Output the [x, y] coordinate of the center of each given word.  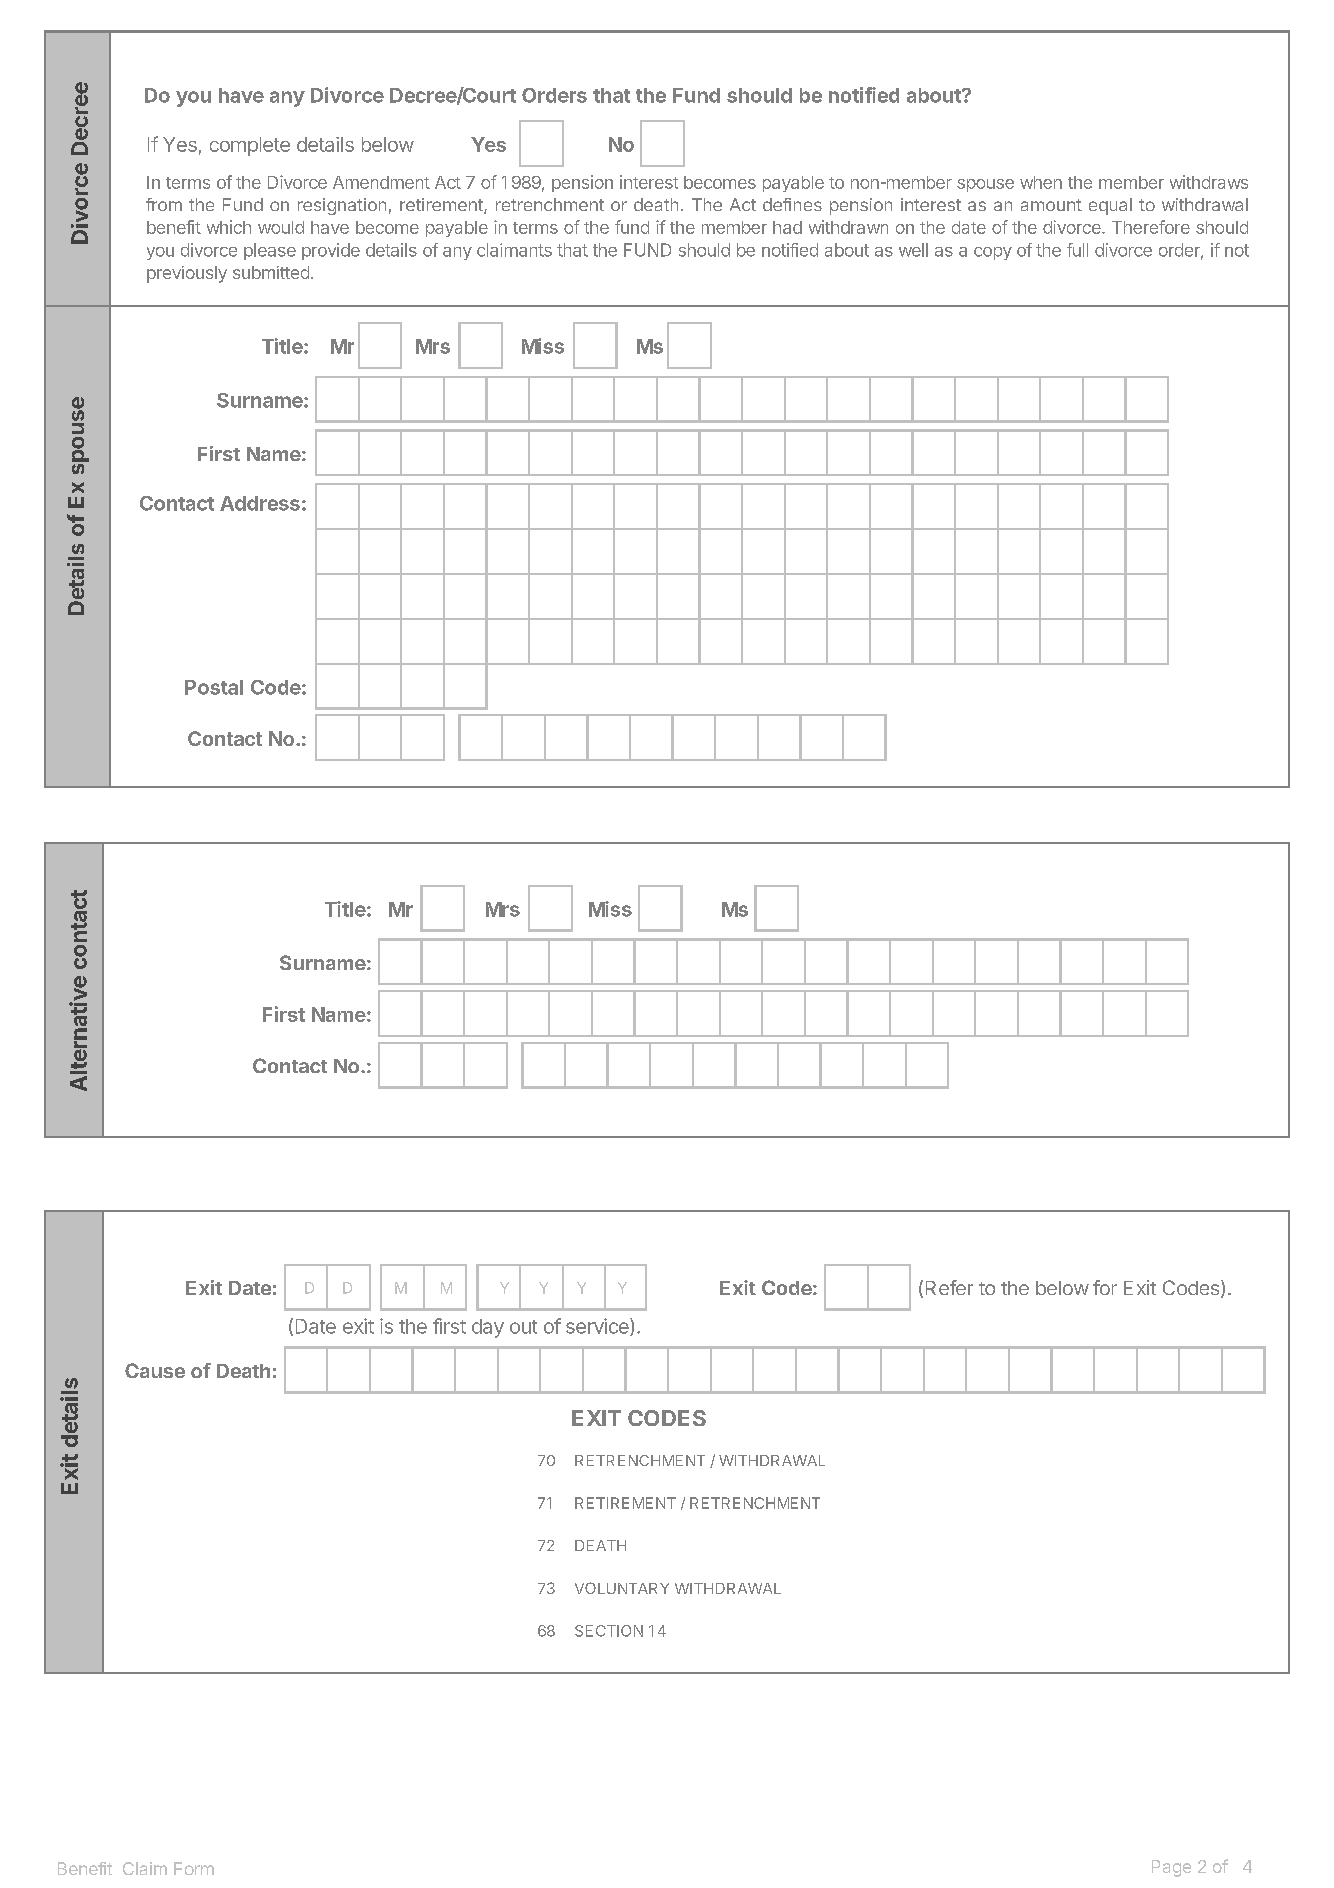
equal [1110, 206]
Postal [214, 687]
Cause [155, 1370]
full [1077, 250]
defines [792, 204]
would [281, 227]
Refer [949, 1287]
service [598, 1327]
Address [260, 503]
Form [194, 1868]
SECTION [609, 1631]
